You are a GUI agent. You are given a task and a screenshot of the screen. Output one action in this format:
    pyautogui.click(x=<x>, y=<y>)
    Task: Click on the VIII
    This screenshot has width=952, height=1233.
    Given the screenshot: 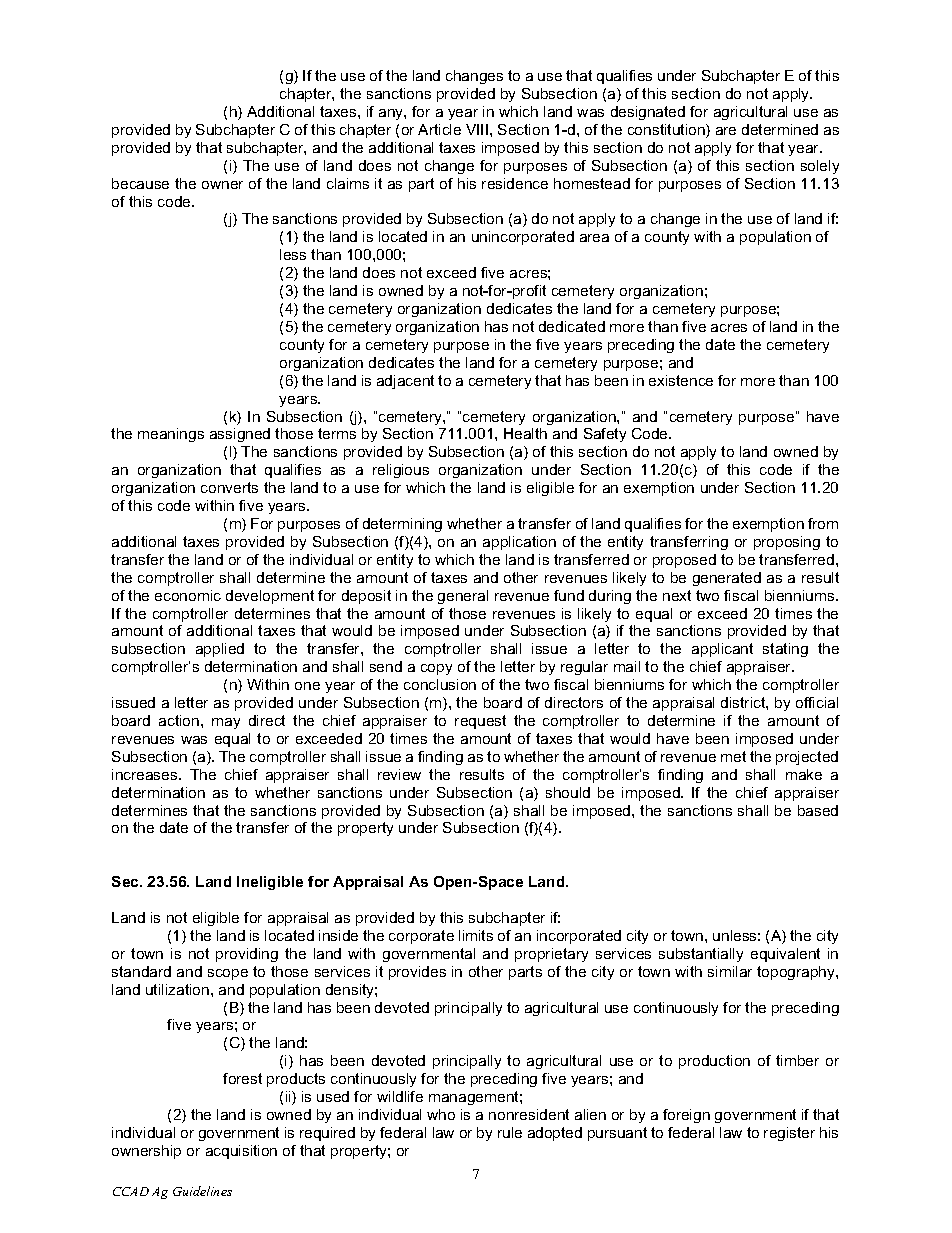 What is the action you would take?
    pyautogui.click(x=478, y=129)
